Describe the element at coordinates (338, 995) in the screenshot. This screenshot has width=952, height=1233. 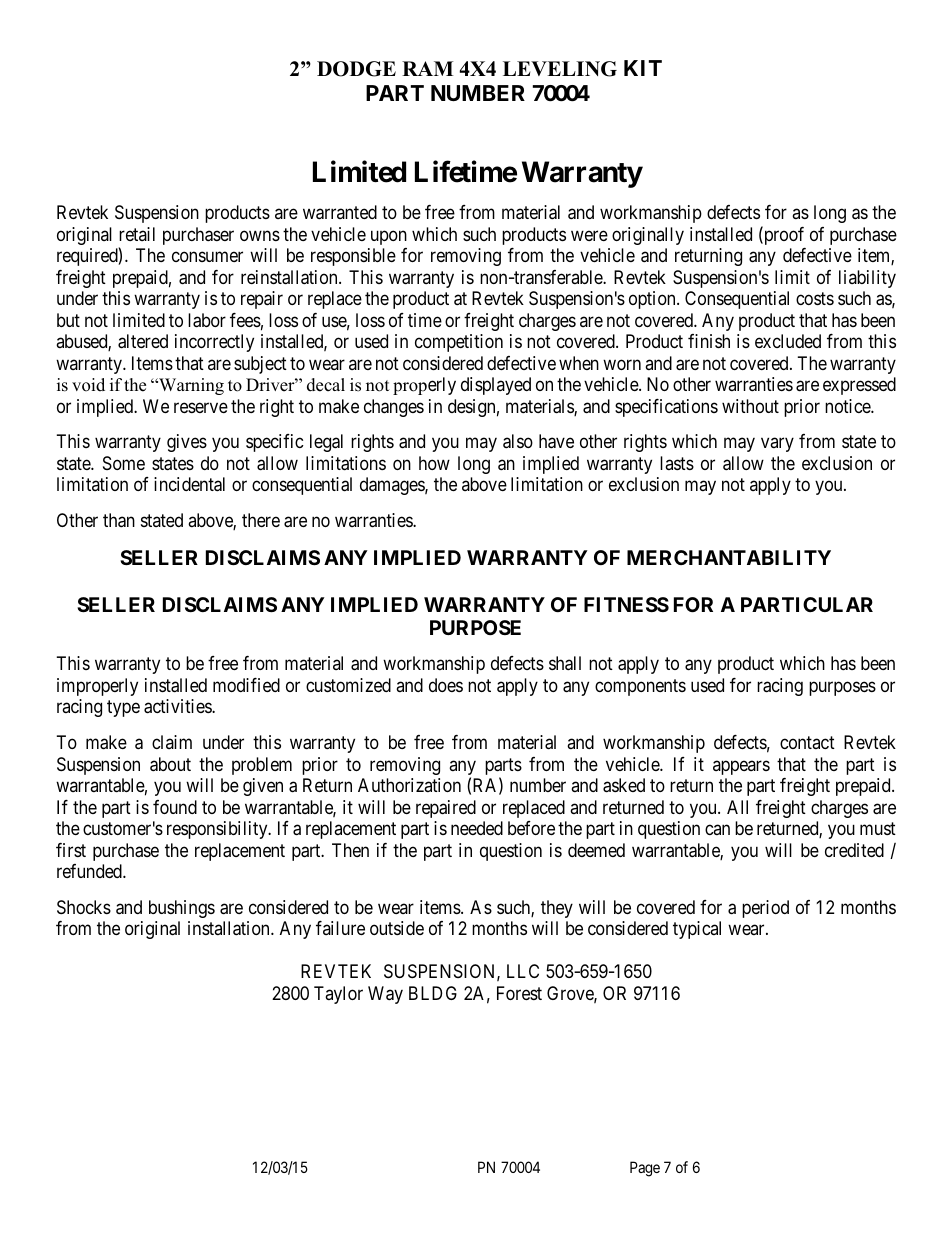
I see `Taylor` at that location.
